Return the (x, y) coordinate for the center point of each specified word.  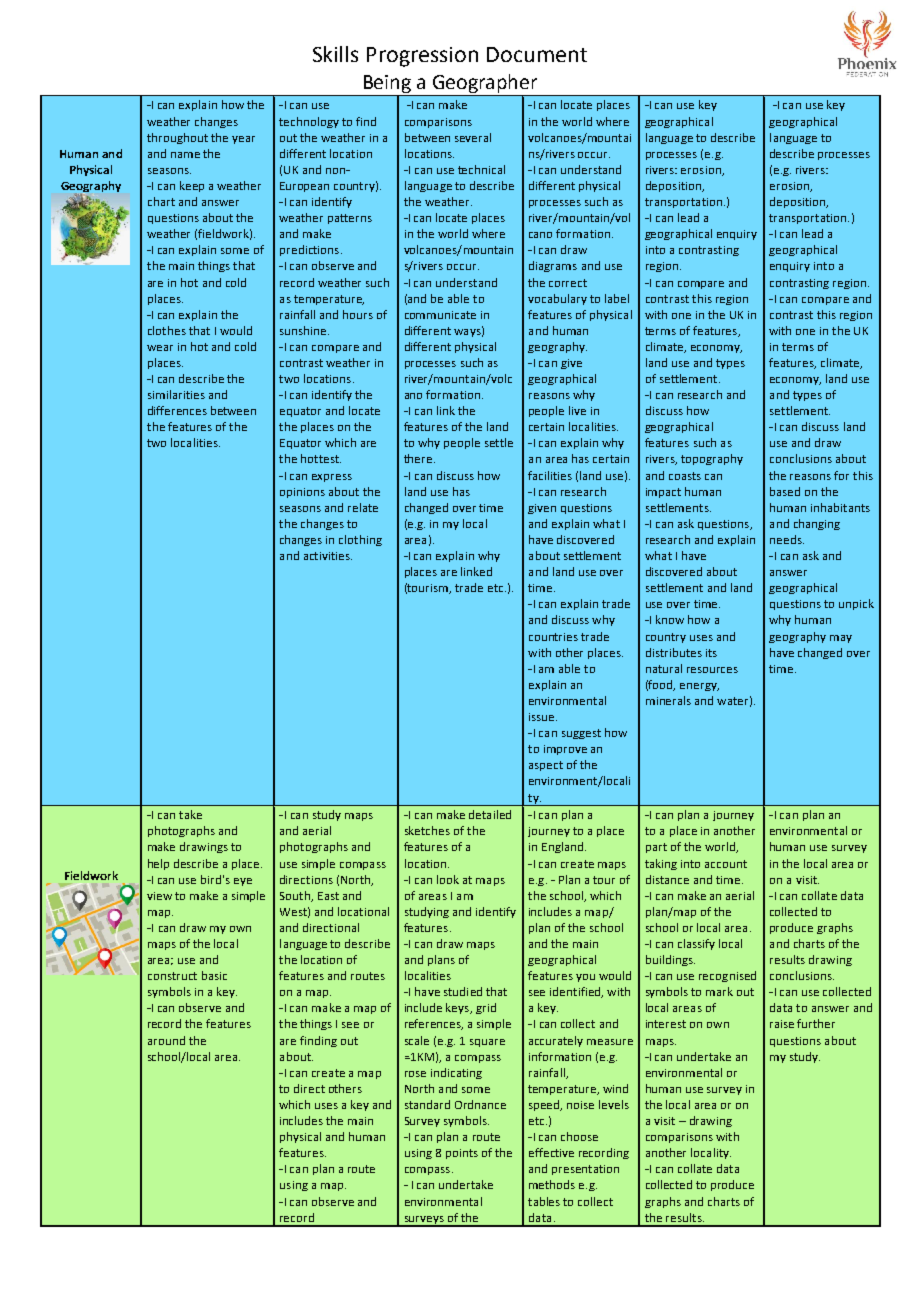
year (243, 140)
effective (551, 1152)
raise (782, 1024)
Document (537, 54)
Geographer (485, 85)
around (166, 1040)
